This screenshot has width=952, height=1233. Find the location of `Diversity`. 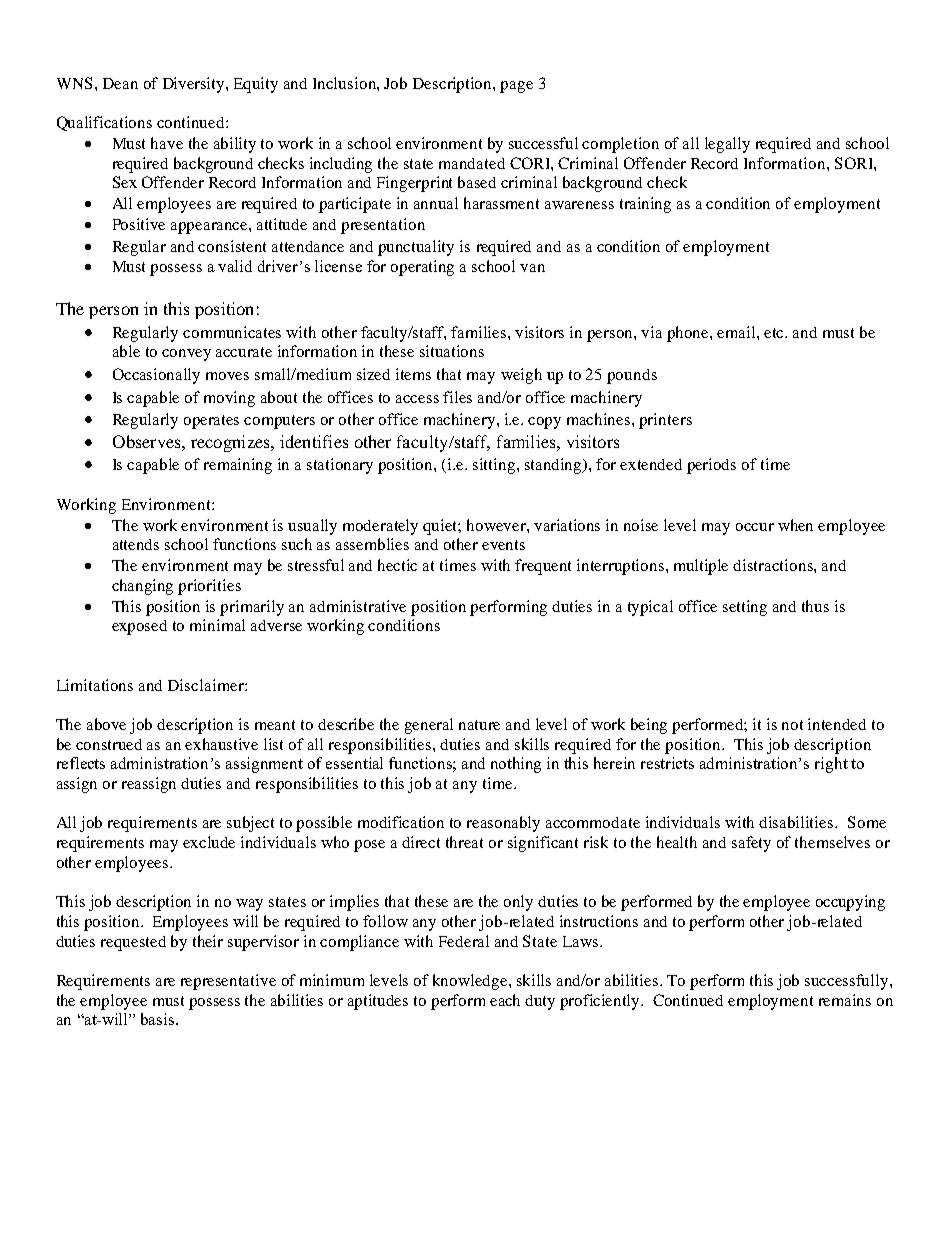

Diversity is located at coordinates (195, 85).
